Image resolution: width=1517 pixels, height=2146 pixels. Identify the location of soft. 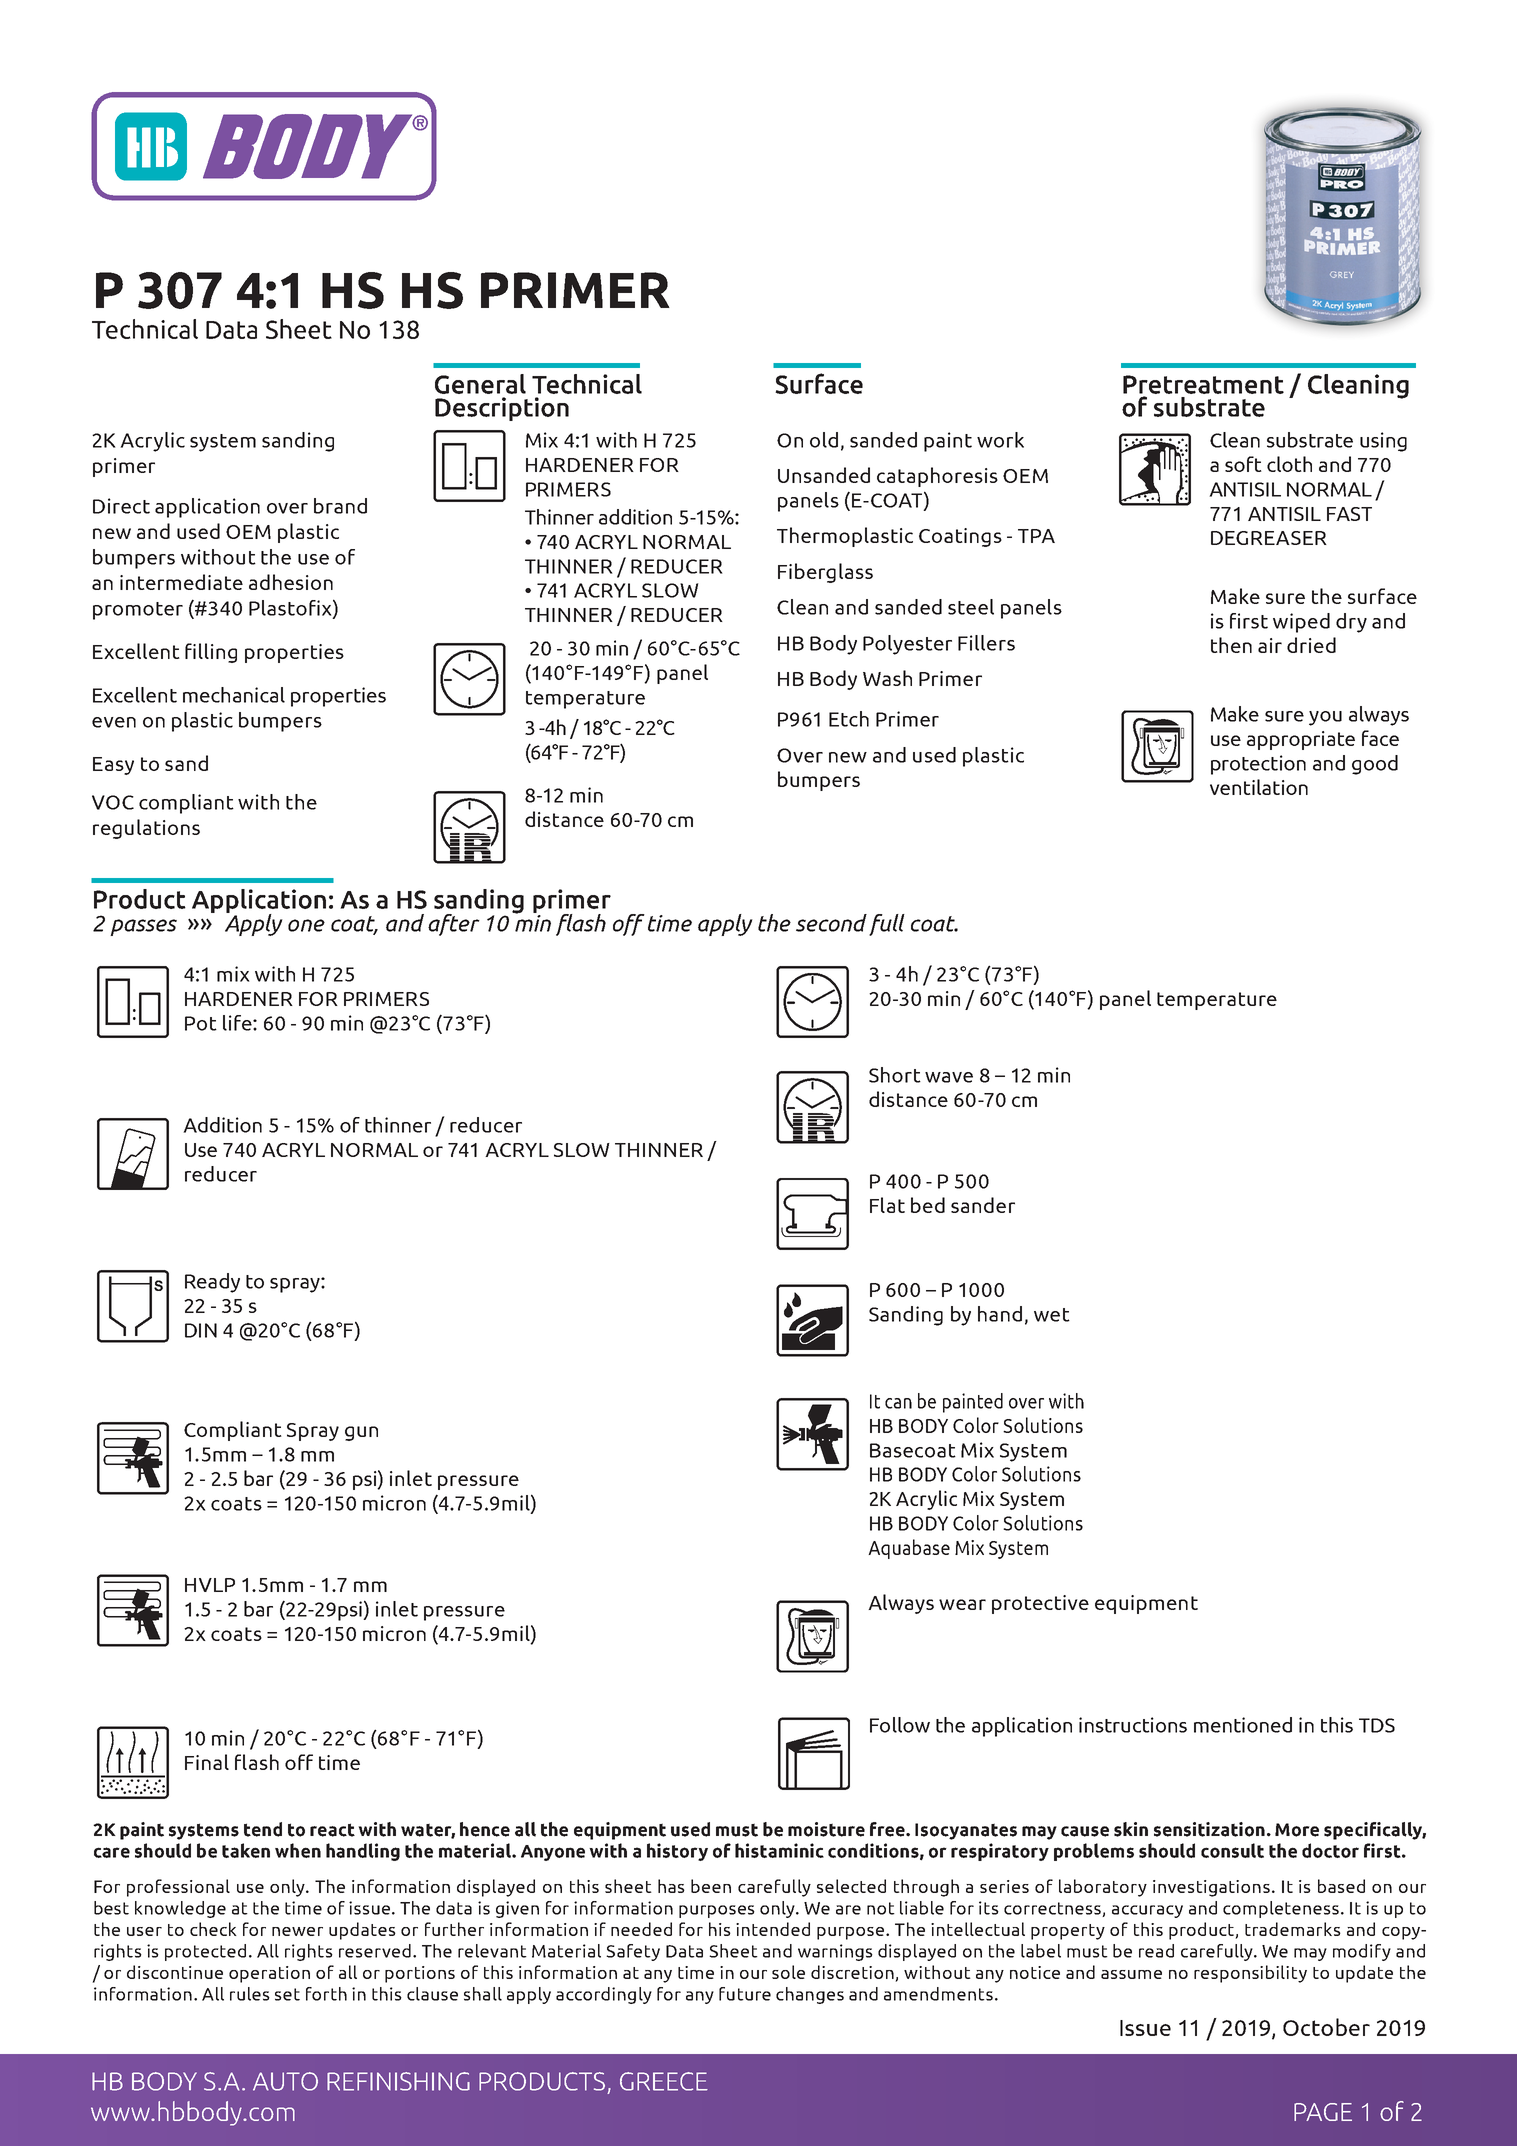
(1243, 464).
